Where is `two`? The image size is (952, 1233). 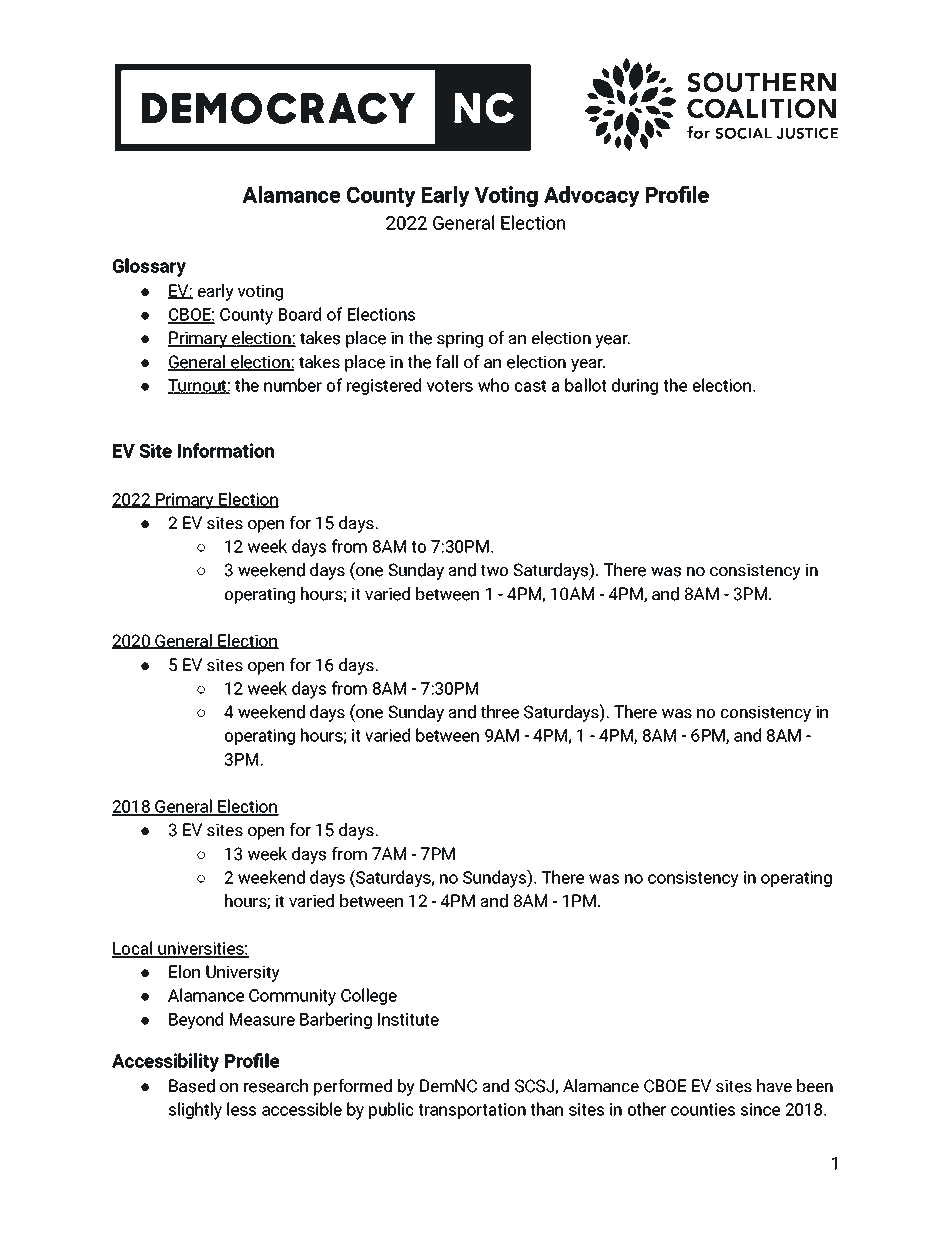 two is located at coordinates (494, 571).
